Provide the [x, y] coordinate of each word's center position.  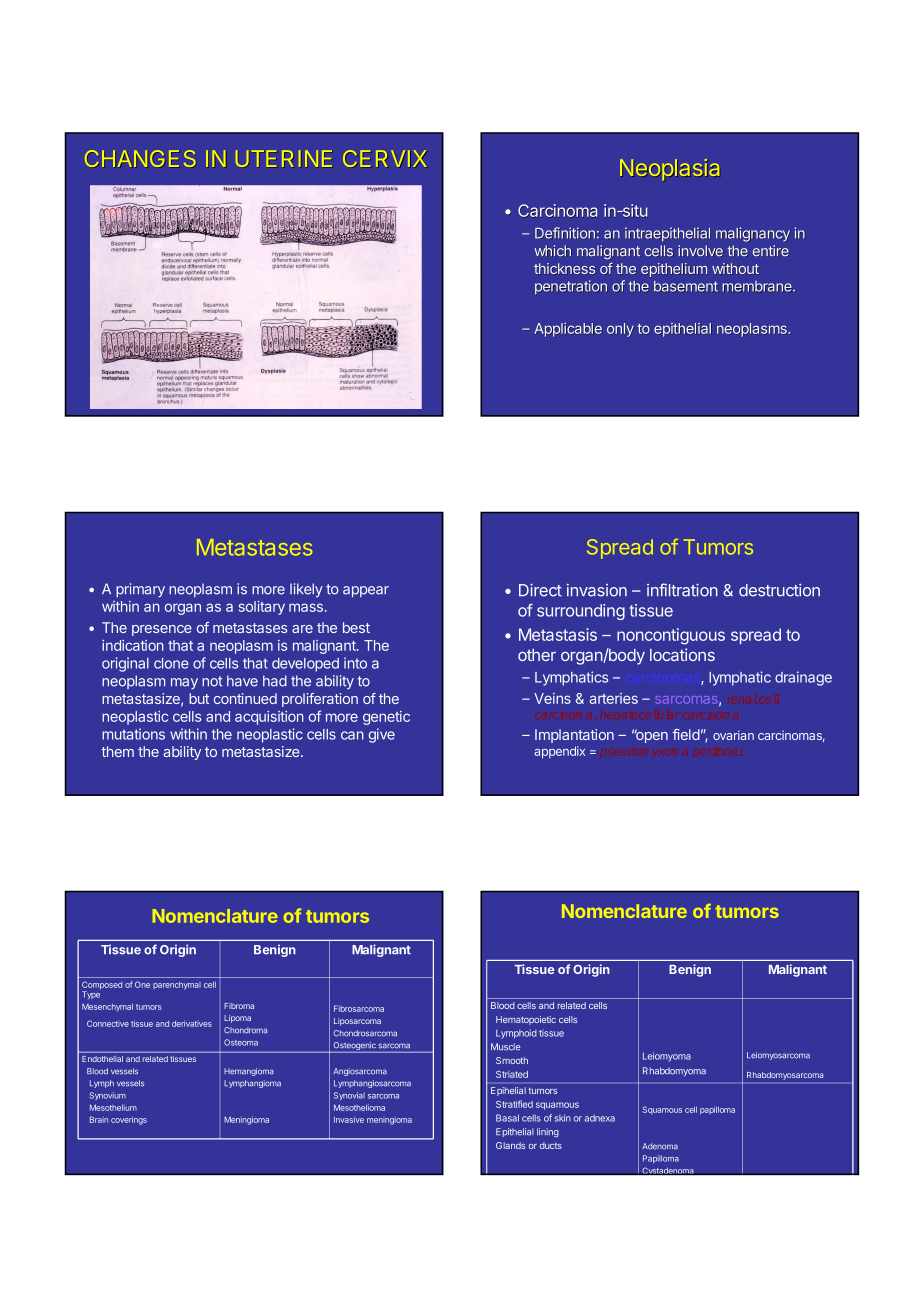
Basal [507, 1118]
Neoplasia [670, 170]
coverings [129, 1120]
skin [563, 1118]
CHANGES [140, 159]
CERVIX [385, 159]
